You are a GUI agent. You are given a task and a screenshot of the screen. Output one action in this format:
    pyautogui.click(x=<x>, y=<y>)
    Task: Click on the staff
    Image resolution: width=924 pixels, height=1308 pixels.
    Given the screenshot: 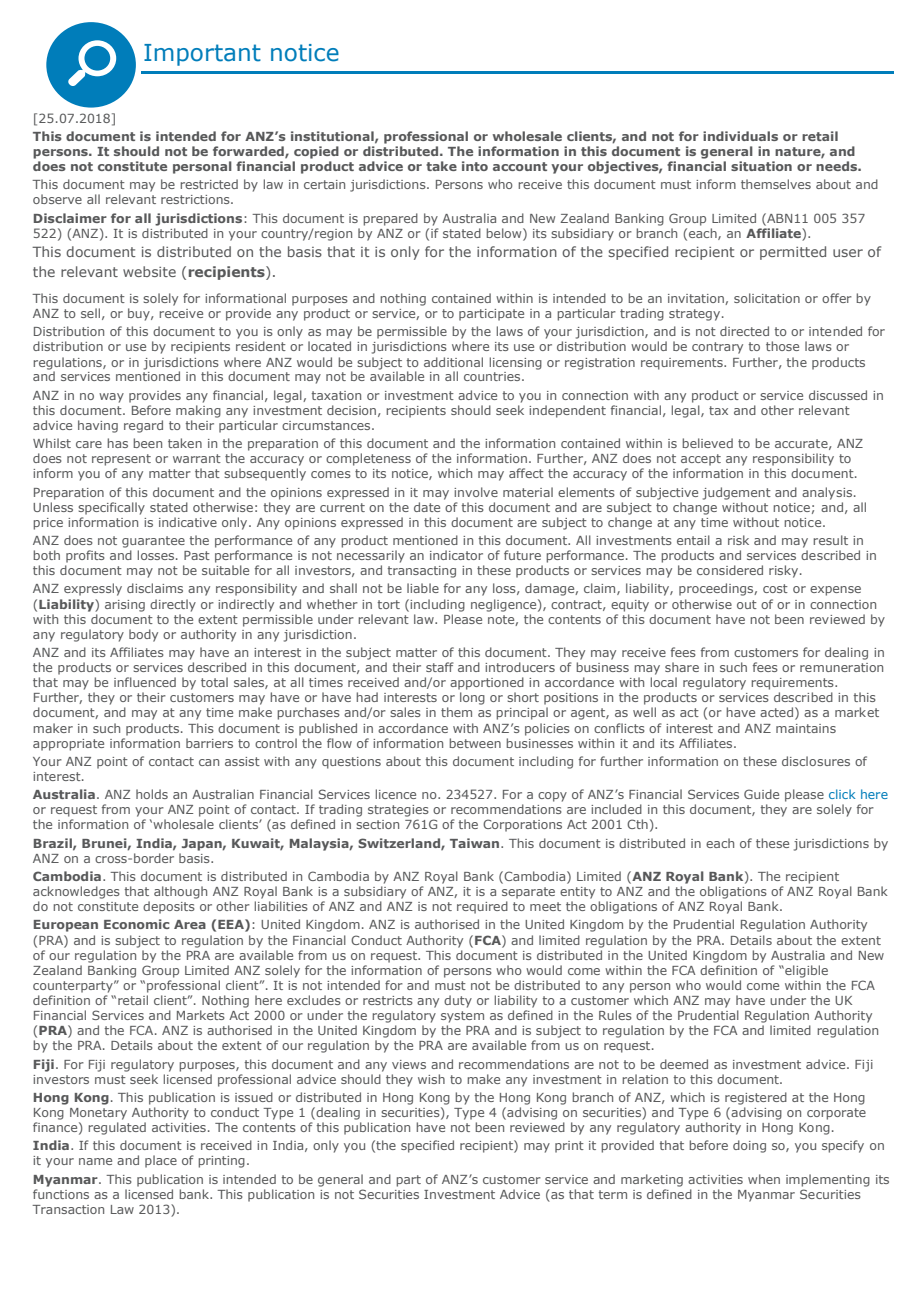 What is the action you would take?
    pyautogui.click(x=439, y=667)
